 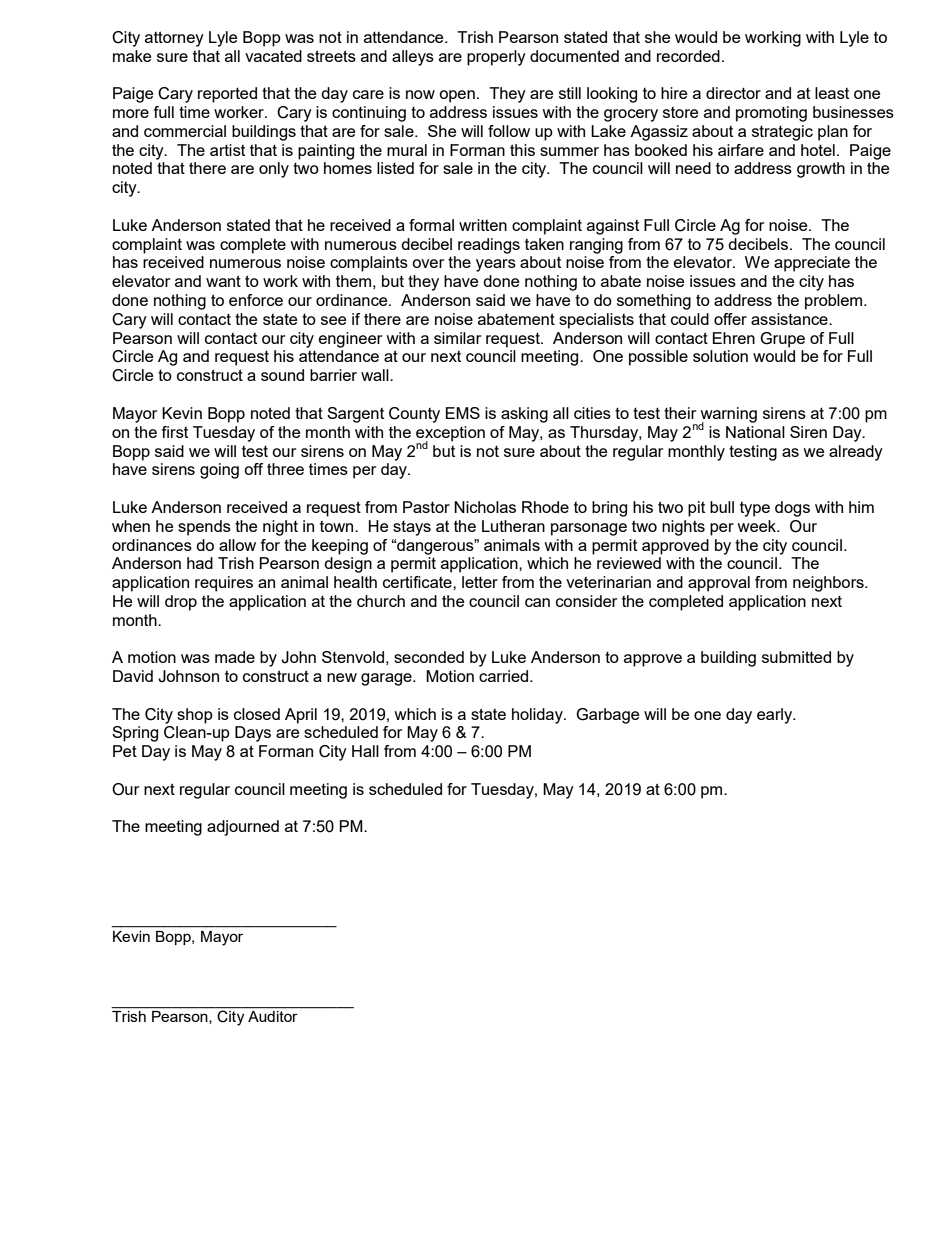 I want to click on early, so click(x=776, y=716).
